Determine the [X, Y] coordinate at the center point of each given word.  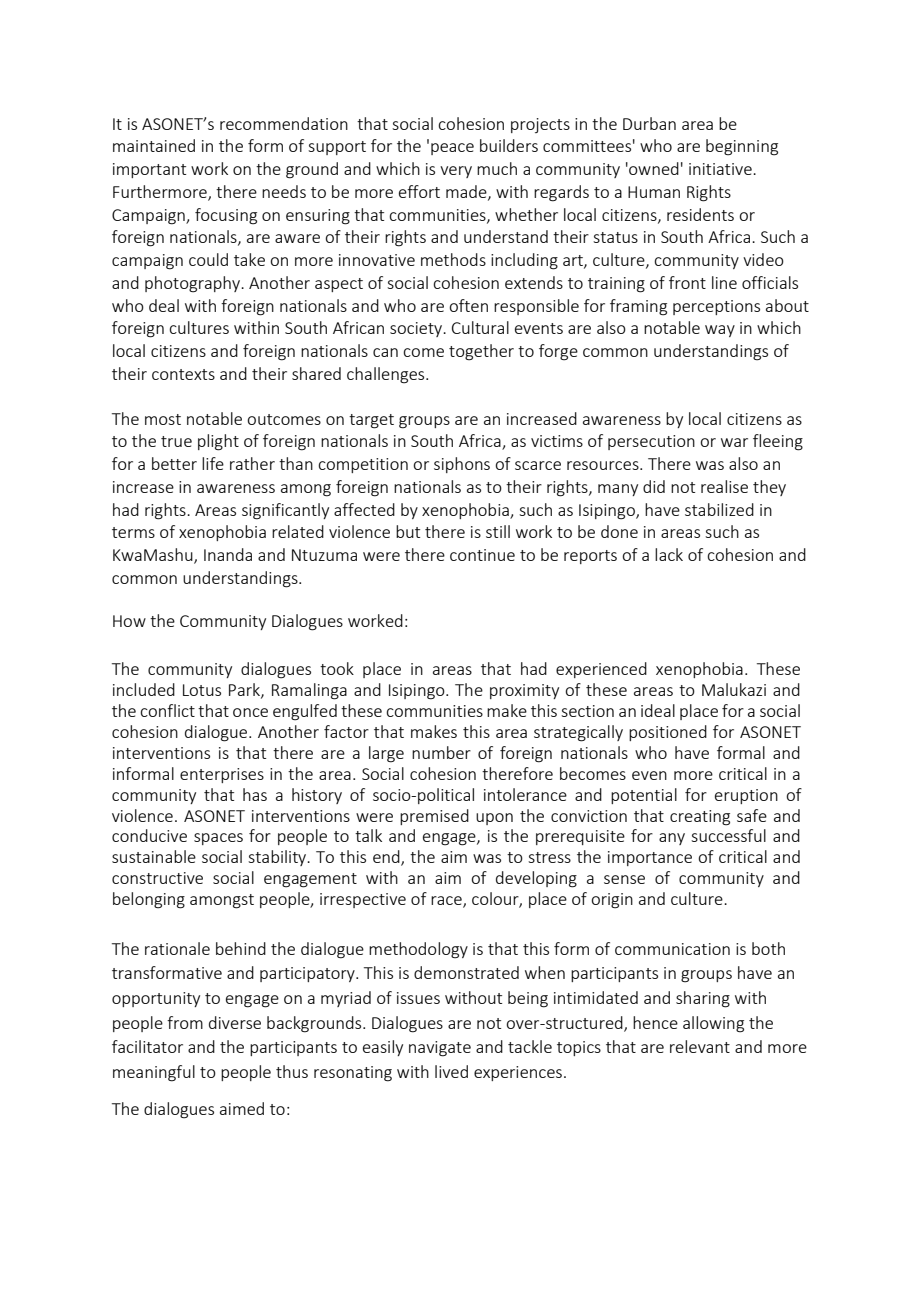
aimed [242, 1108]
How [129, 621]
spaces [218, 839]
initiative [721, 169]
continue [482, 555]
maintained [154, 145]
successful [728, 835]
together [481, 352]
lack [669, 554]
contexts [183, 374]
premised [434, 817]
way [720, 331]
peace [452, 149]
